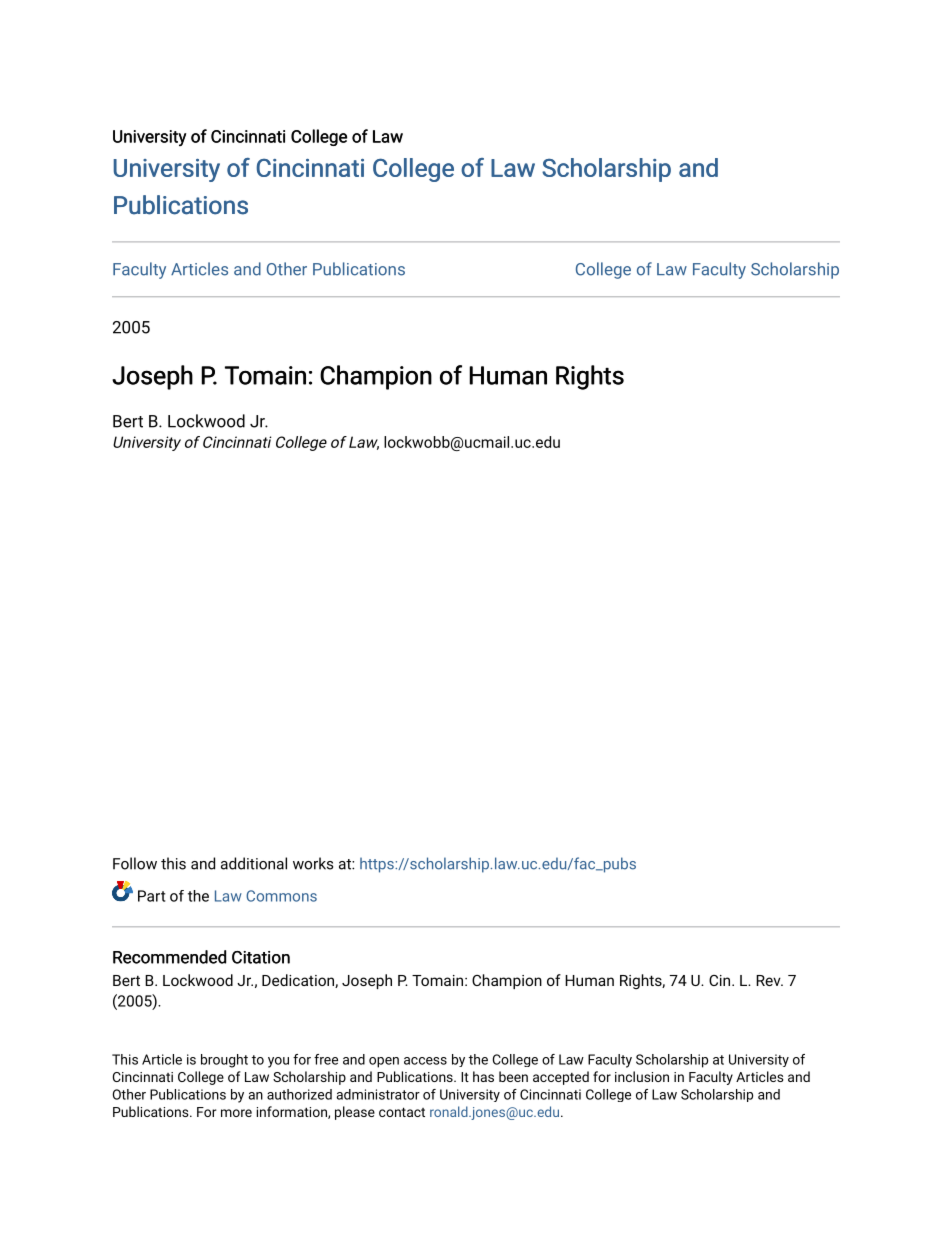 Image resolution: width=952 pixels, height=1233 pixels. What do you see at coordinates (281, 896) in the page?
I see `Commons` at bounding box center [281, 896].
